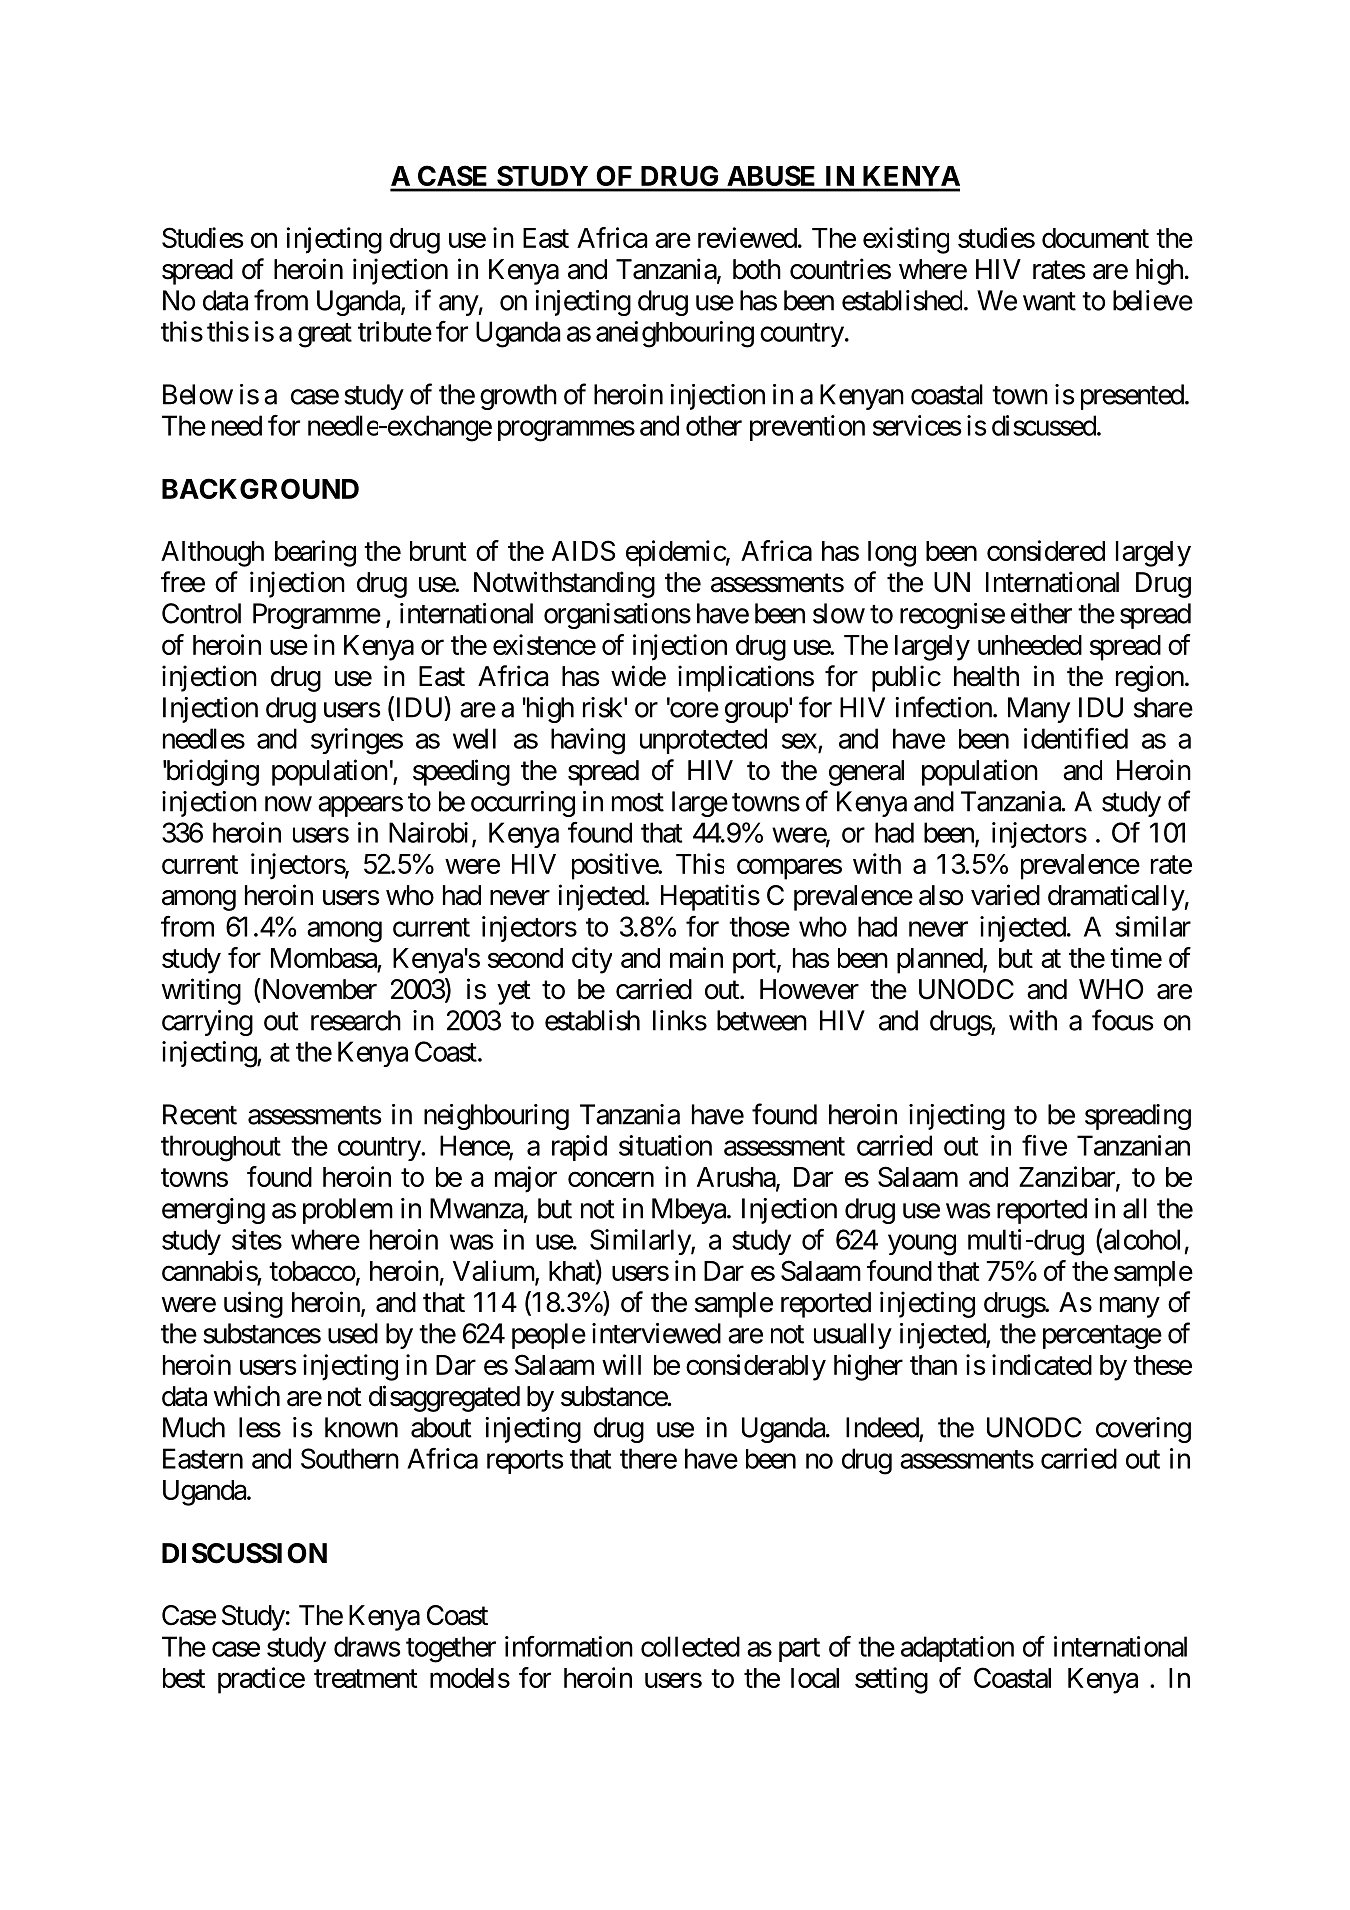 Image resolution: width=1350 pixels, height=1910 pixels. Describe the element at coordinates (366, 1678) in the screenshot. I see `treatment` at that location.
